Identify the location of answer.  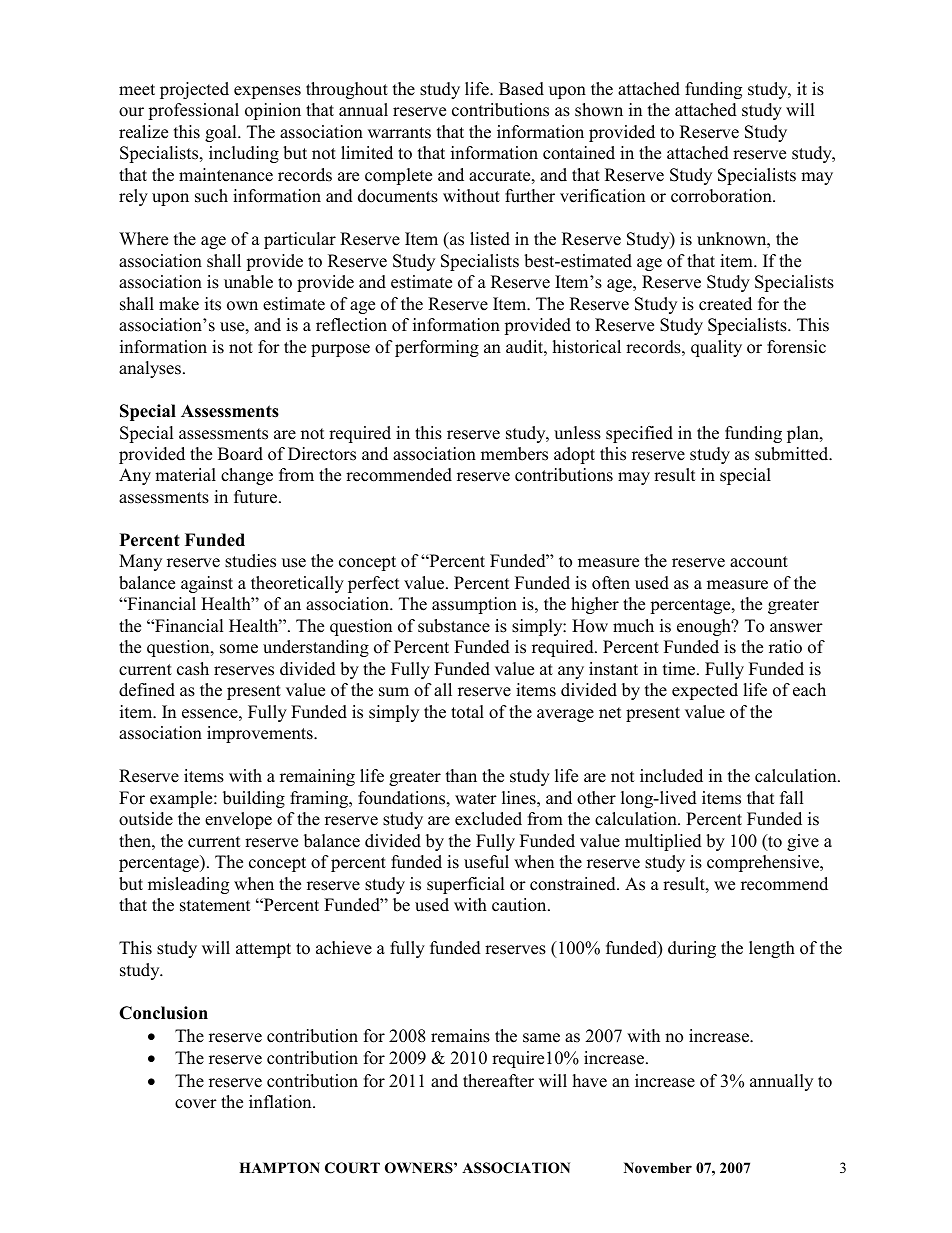
(796, 628).
